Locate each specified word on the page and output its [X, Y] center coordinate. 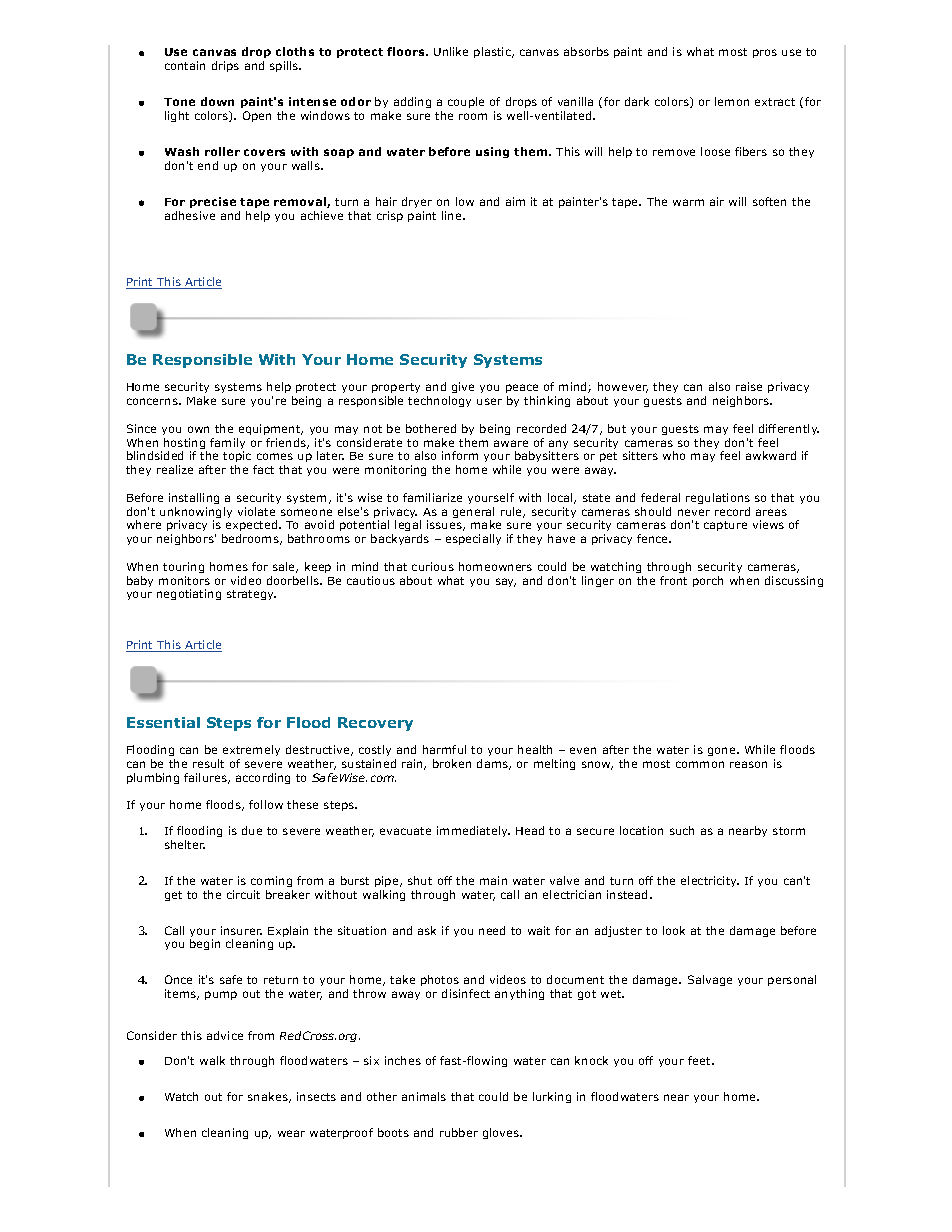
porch [708, 581]
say [506, 582]
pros [765, 53]
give [463, 387]
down [217, 101]
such [682, 830]
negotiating [189, 594]
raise [749, 386]
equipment [271, 429]
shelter [185, 844]
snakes [269, 1097]
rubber [459, 1132]
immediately [473, 831]
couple [466, 102]
